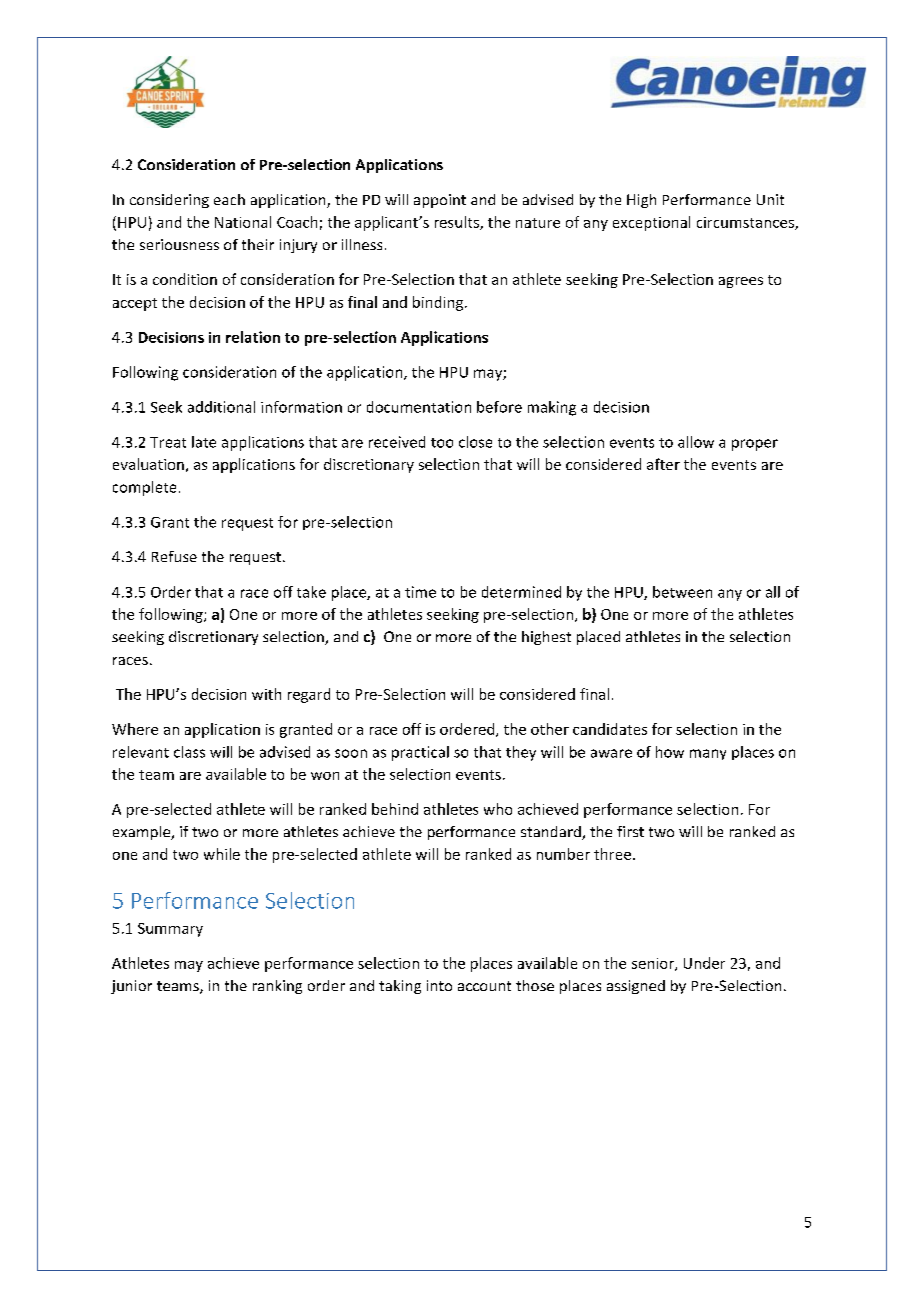  What do you see at coordinates (243, 222) in the screenshot?
I see `National` at bounding box center [243, 222].
